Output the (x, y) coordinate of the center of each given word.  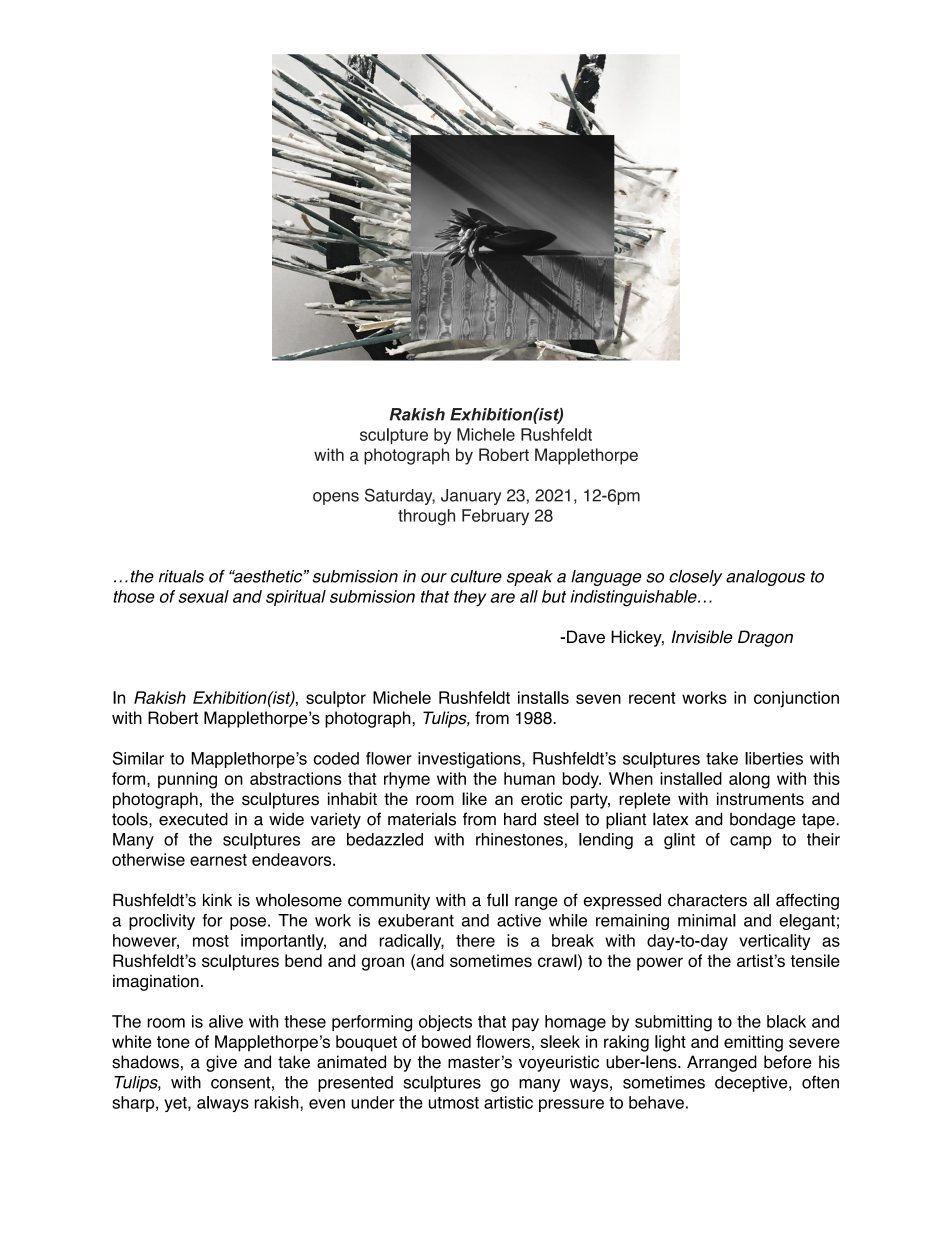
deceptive (752, 1084)
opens (336, 498)
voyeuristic (559, 1063)
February (495, 517)
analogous (765, 578)
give (221, 1063)
